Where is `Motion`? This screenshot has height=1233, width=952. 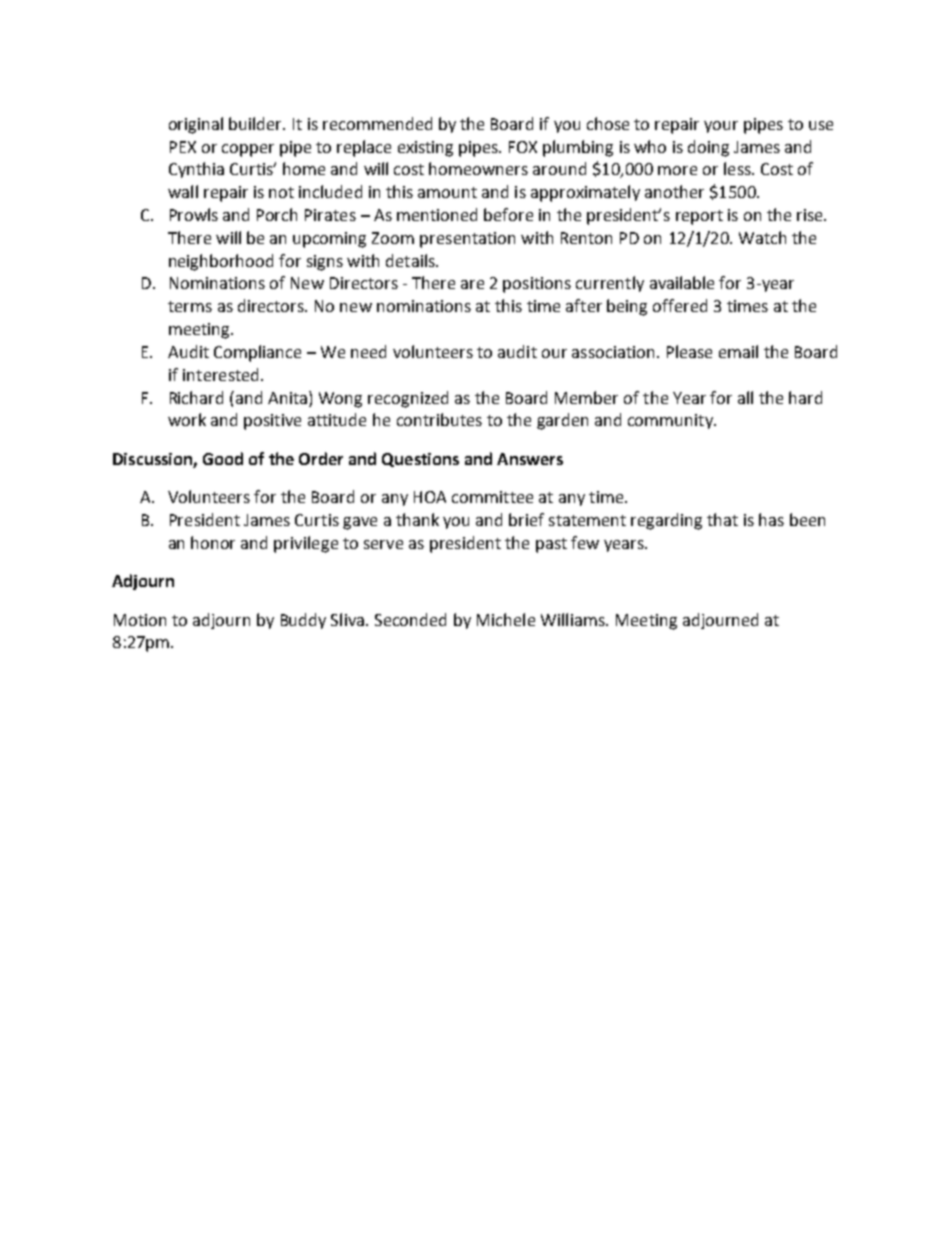
Motion is located at coordinates (140, 620).
